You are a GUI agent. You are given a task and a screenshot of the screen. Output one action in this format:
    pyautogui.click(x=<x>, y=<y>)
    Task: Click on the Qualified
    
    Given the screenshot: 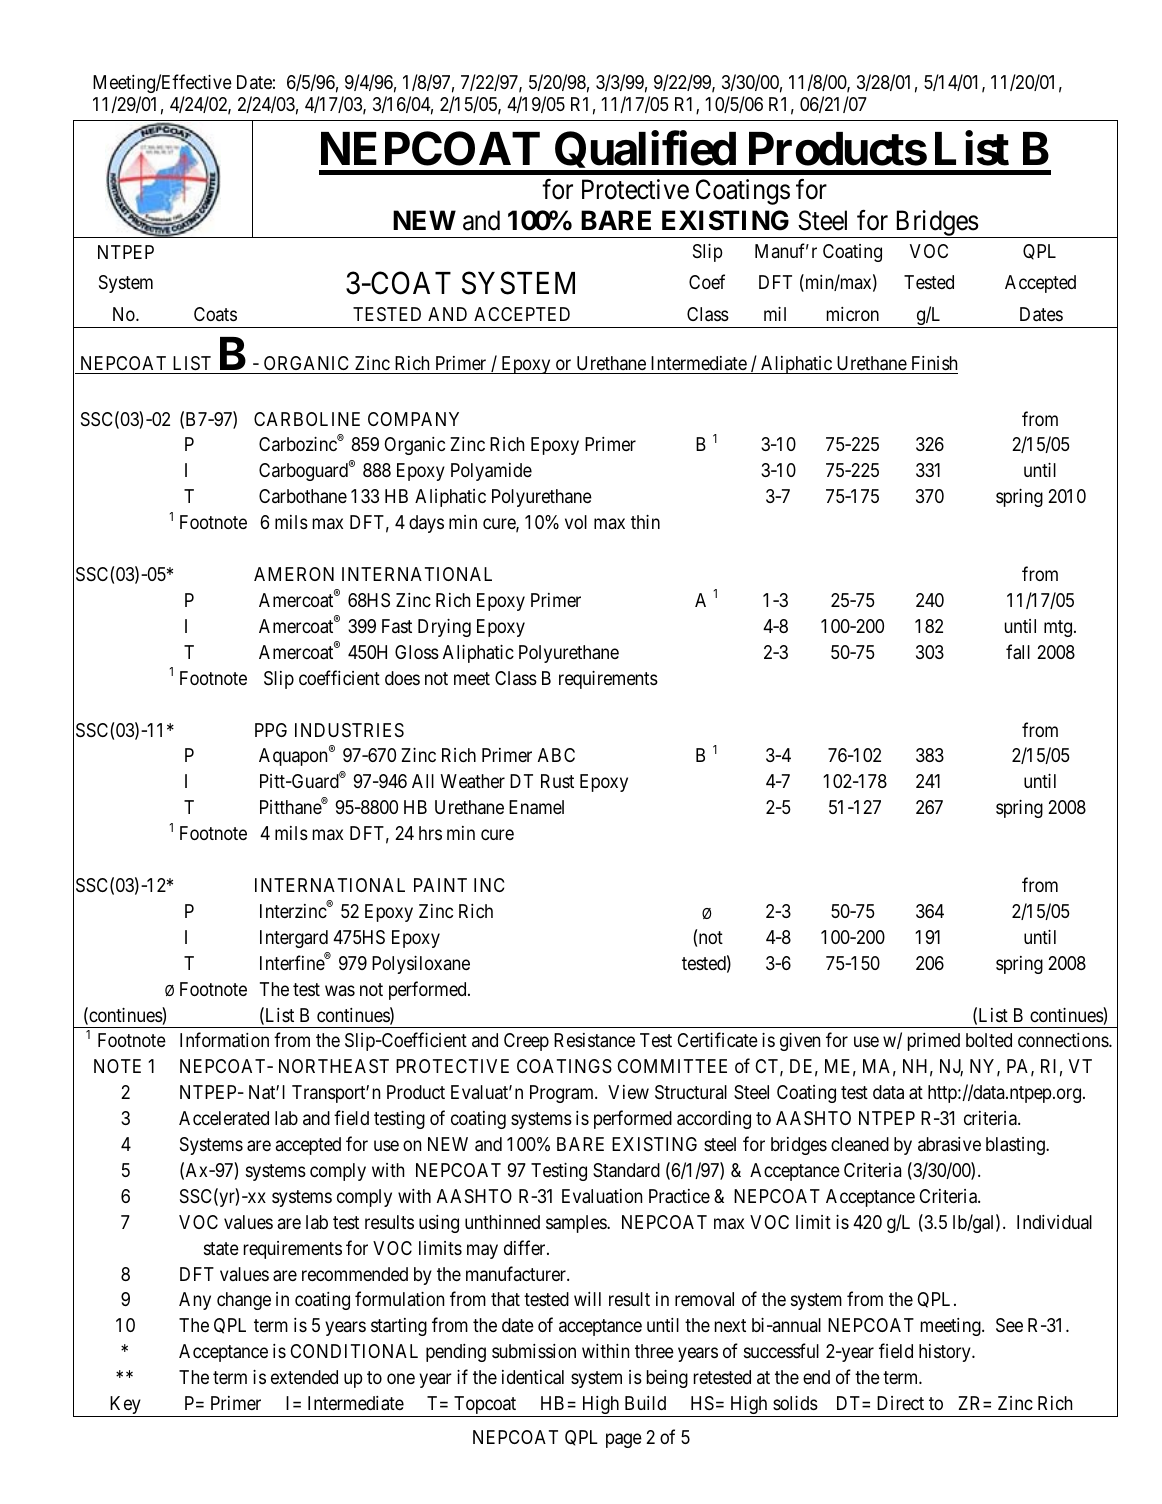 What is the action you would take?
    pyautogui.click(x=644, y=153)
